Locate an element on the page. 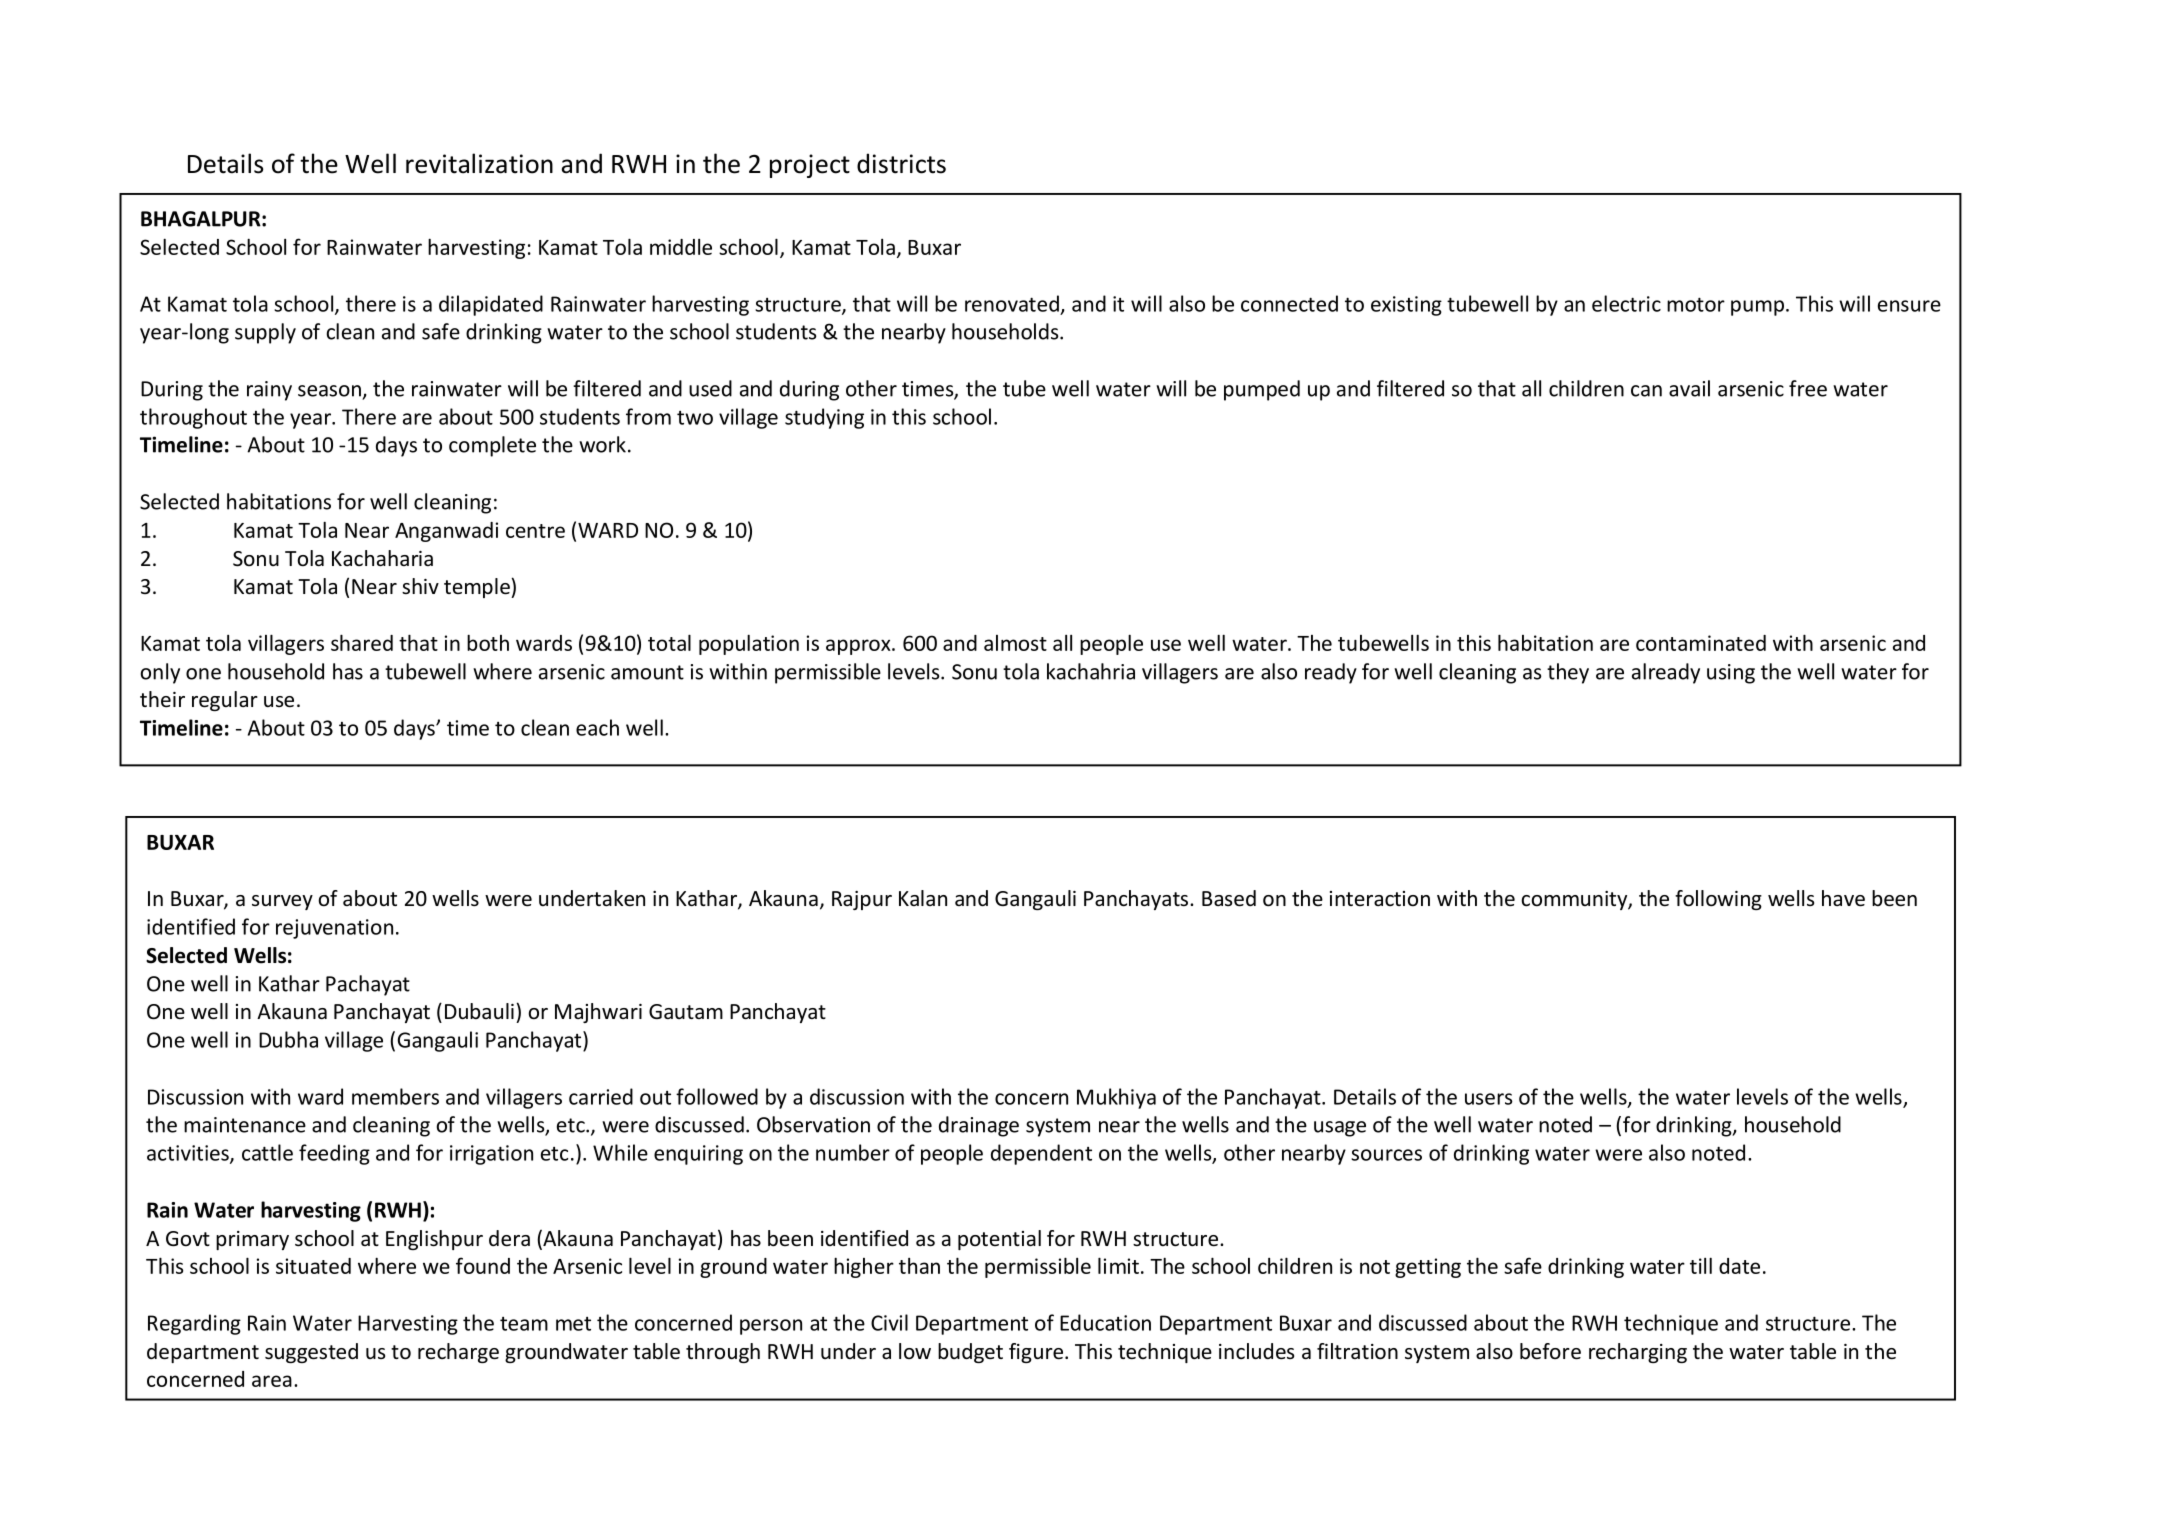 The height and width of the document is (1532, 2168). revitalization is located at coordinates (479, 163).
